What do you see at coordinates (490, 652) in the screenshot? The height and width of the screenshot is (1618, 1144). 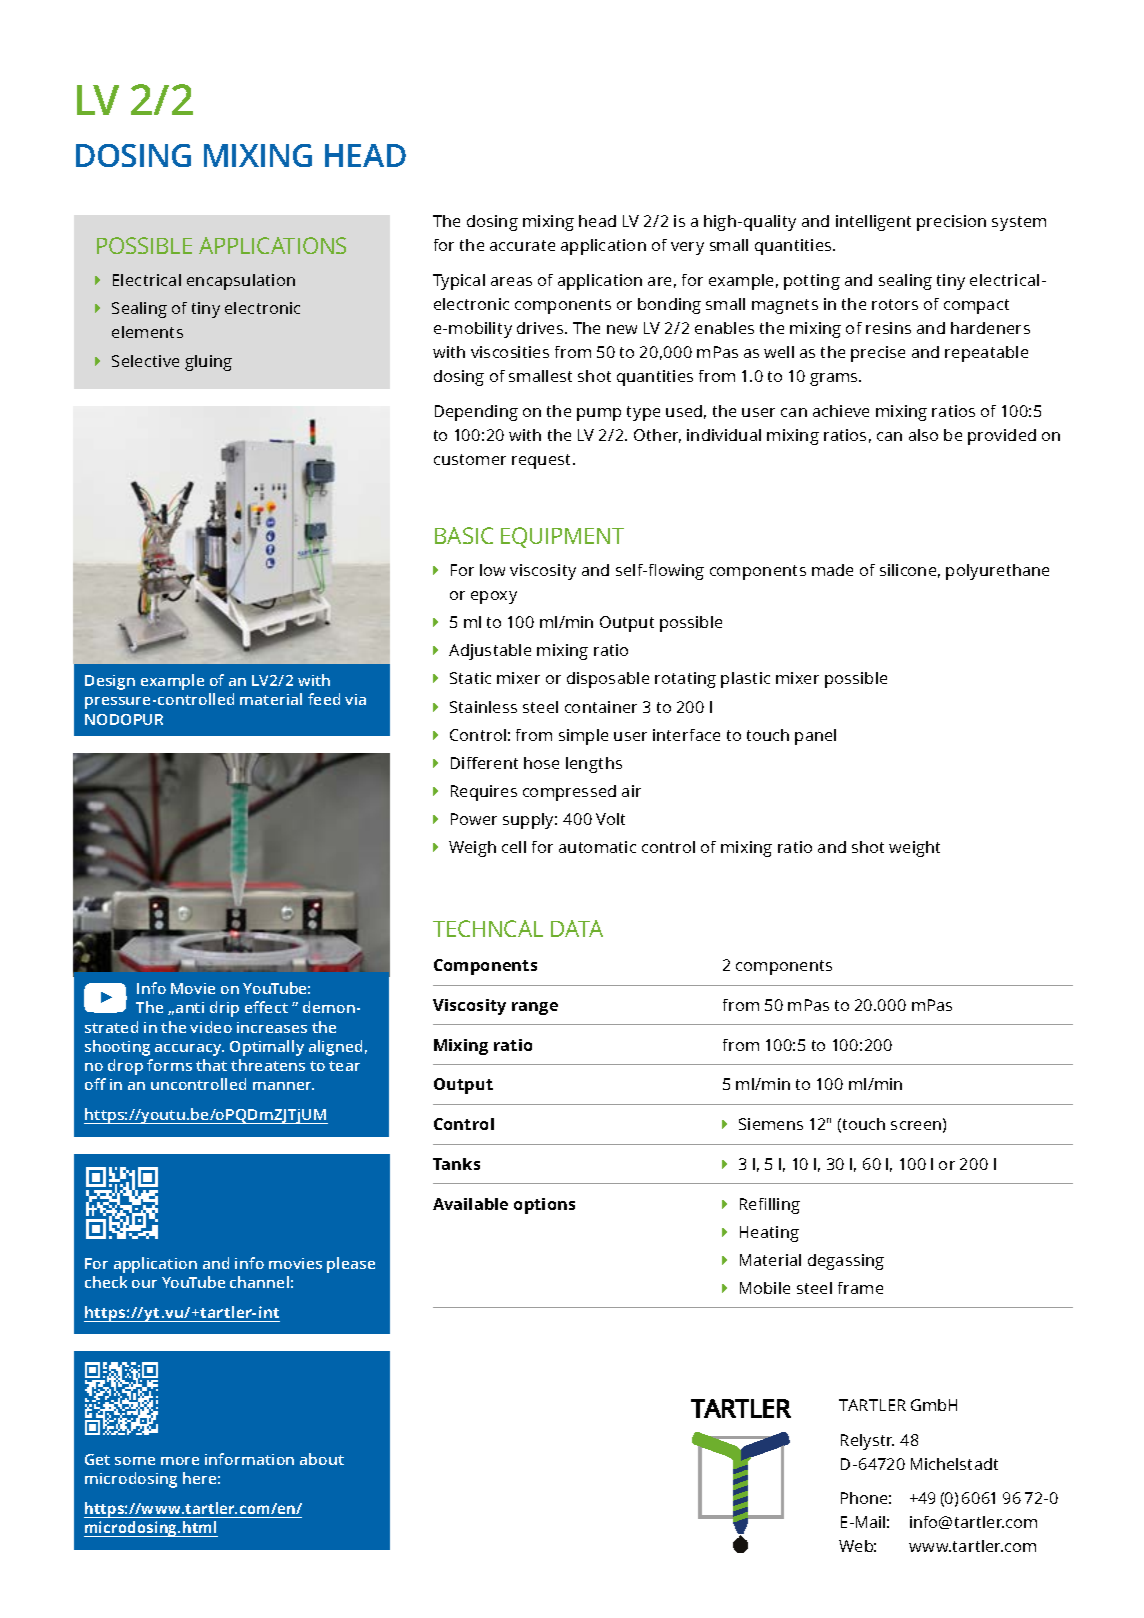 I see `Adjustable` at bounding box center [490, 652].
